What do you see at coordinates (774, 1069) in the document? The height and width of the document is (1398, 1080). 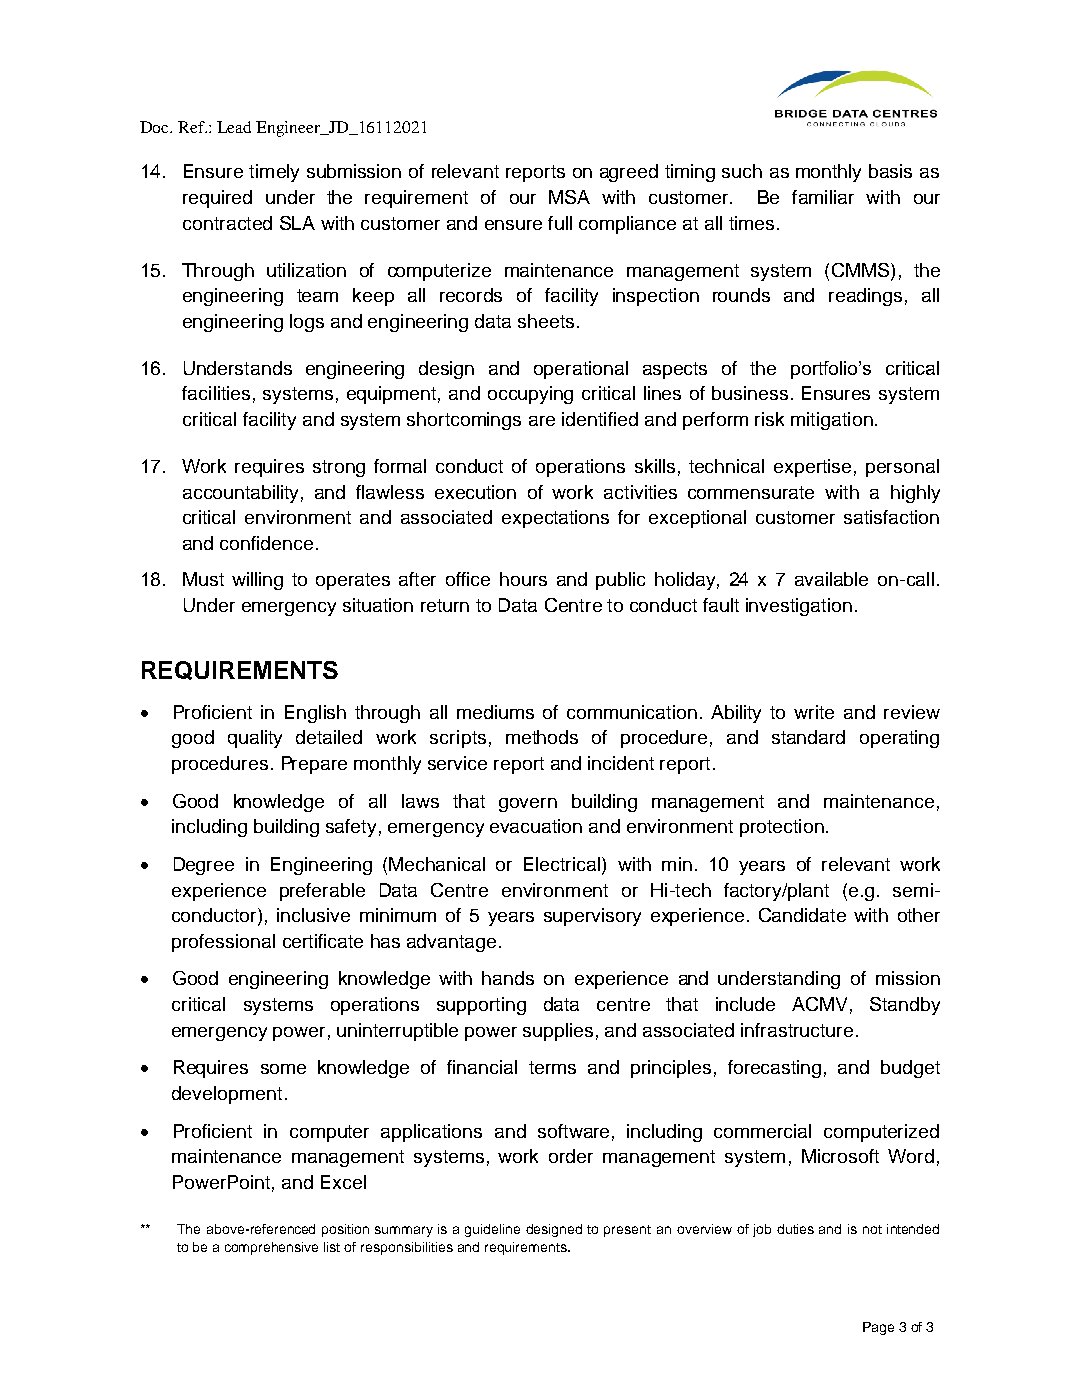 I see `forecasting` at bounding box center [774, 1069].
